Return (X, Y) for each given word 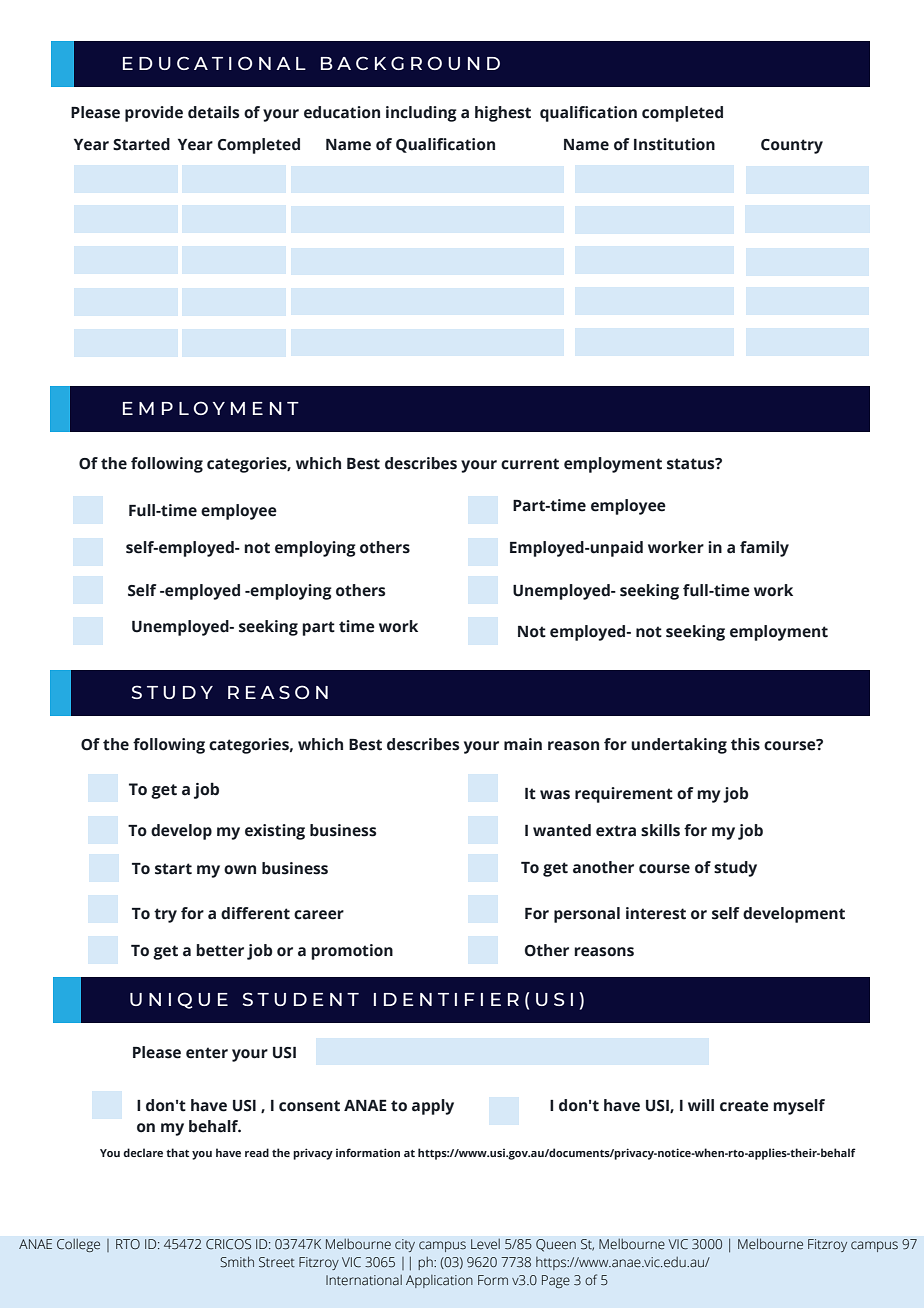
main (523, 744)
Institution (674, 144)
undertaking (679, 746)
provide (154, 114)
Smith (237, 1262)
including (421, 114)
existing (275, 832)
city (405, 1245)
